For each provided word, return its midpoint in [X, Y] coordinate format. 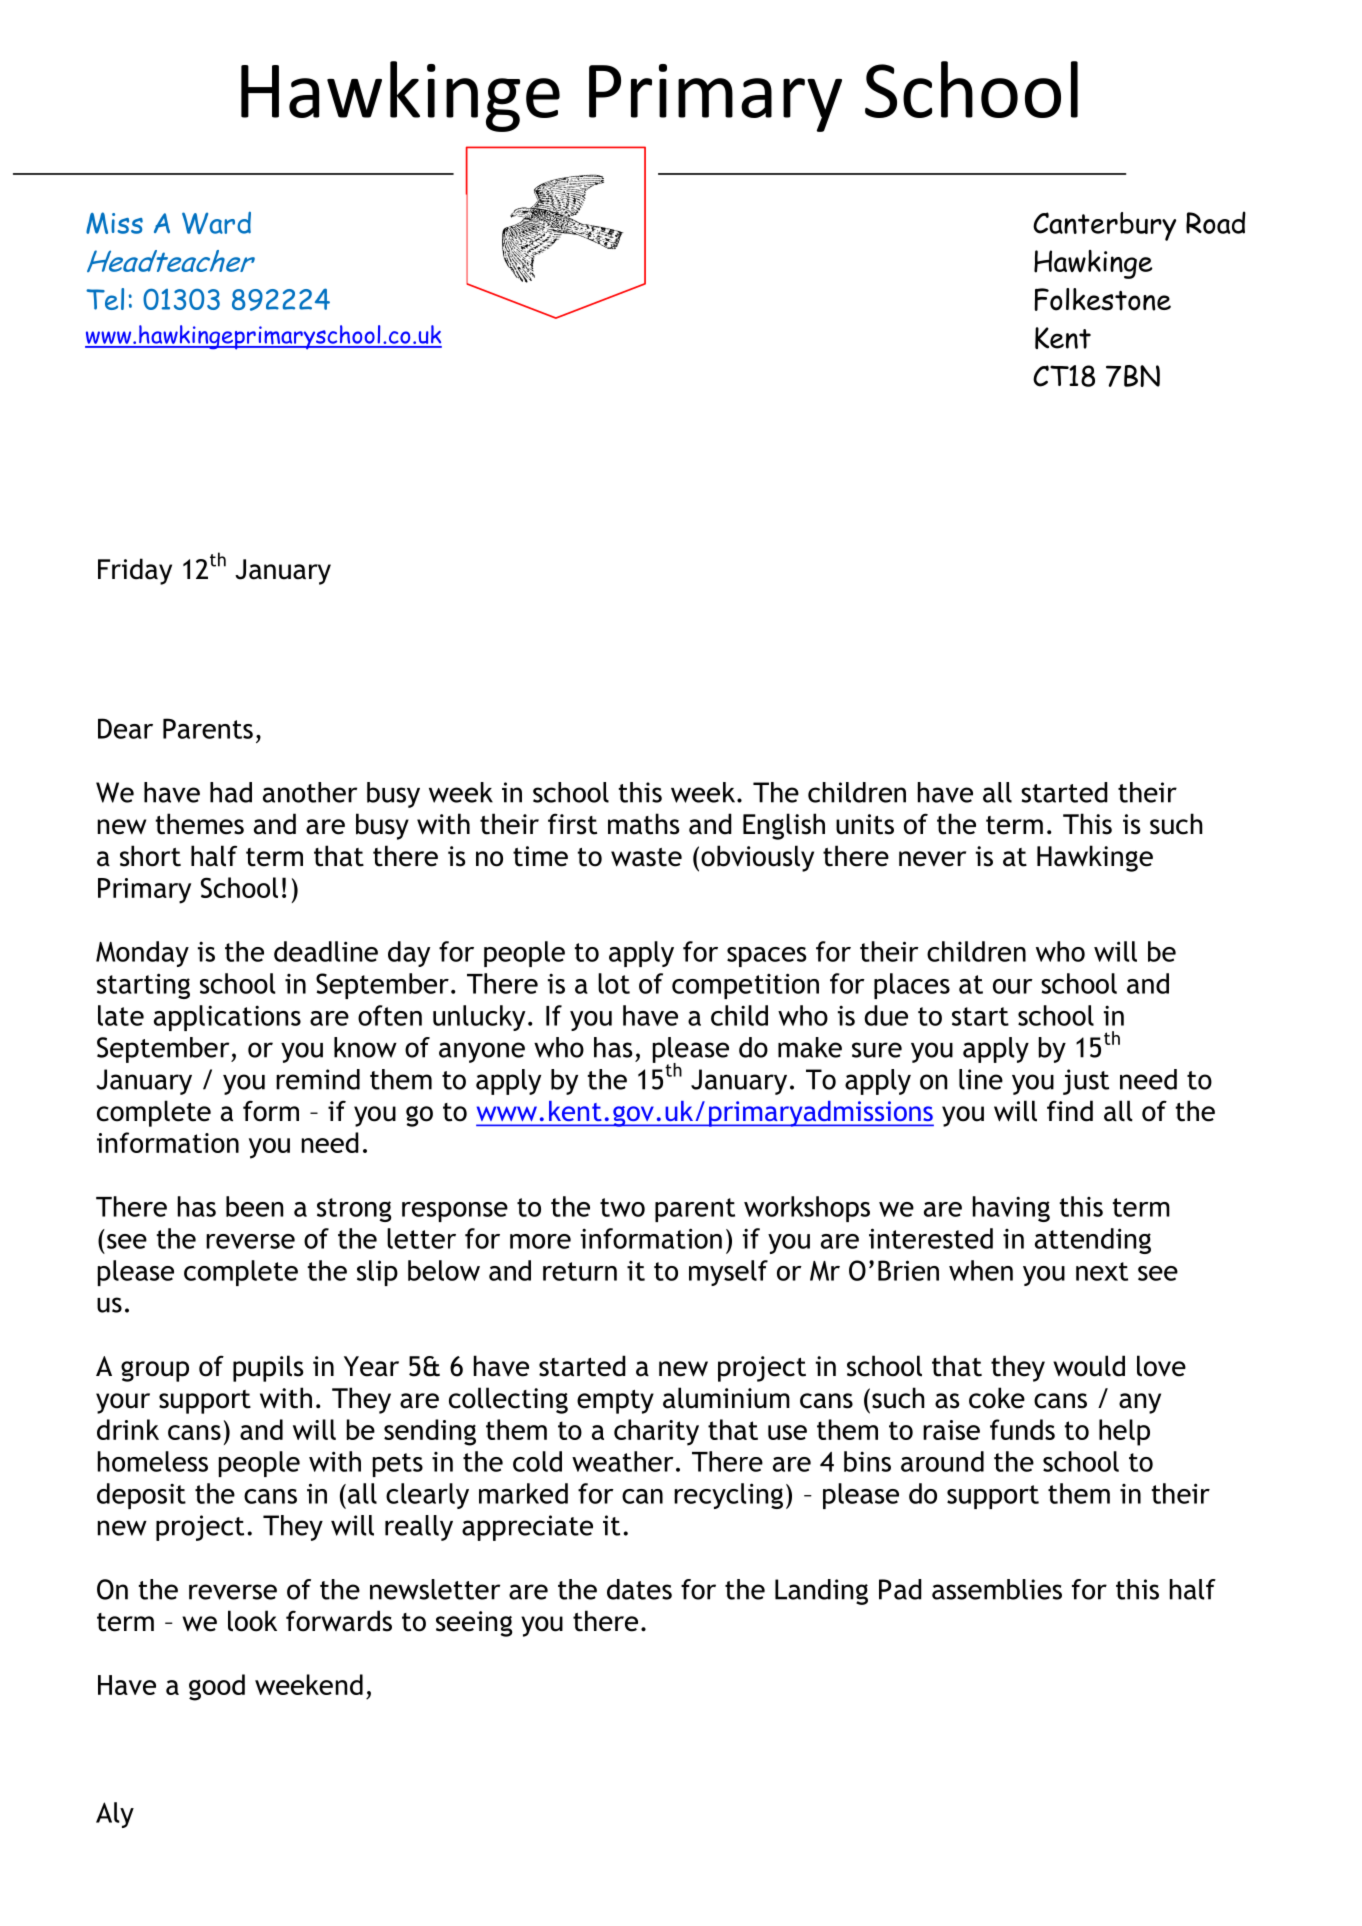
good [217, 1687]
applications [227, 1018]
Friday [135, 571]
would [1089, 1366]
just [1086, 1082]
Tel [105, 299]
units [865, 824]
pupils [268, 1368]
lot [614, 983]
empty [615, 1402]
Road [1216, 222]
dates [639, 1589]
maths [644, 824]
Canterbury [1104, 226]
